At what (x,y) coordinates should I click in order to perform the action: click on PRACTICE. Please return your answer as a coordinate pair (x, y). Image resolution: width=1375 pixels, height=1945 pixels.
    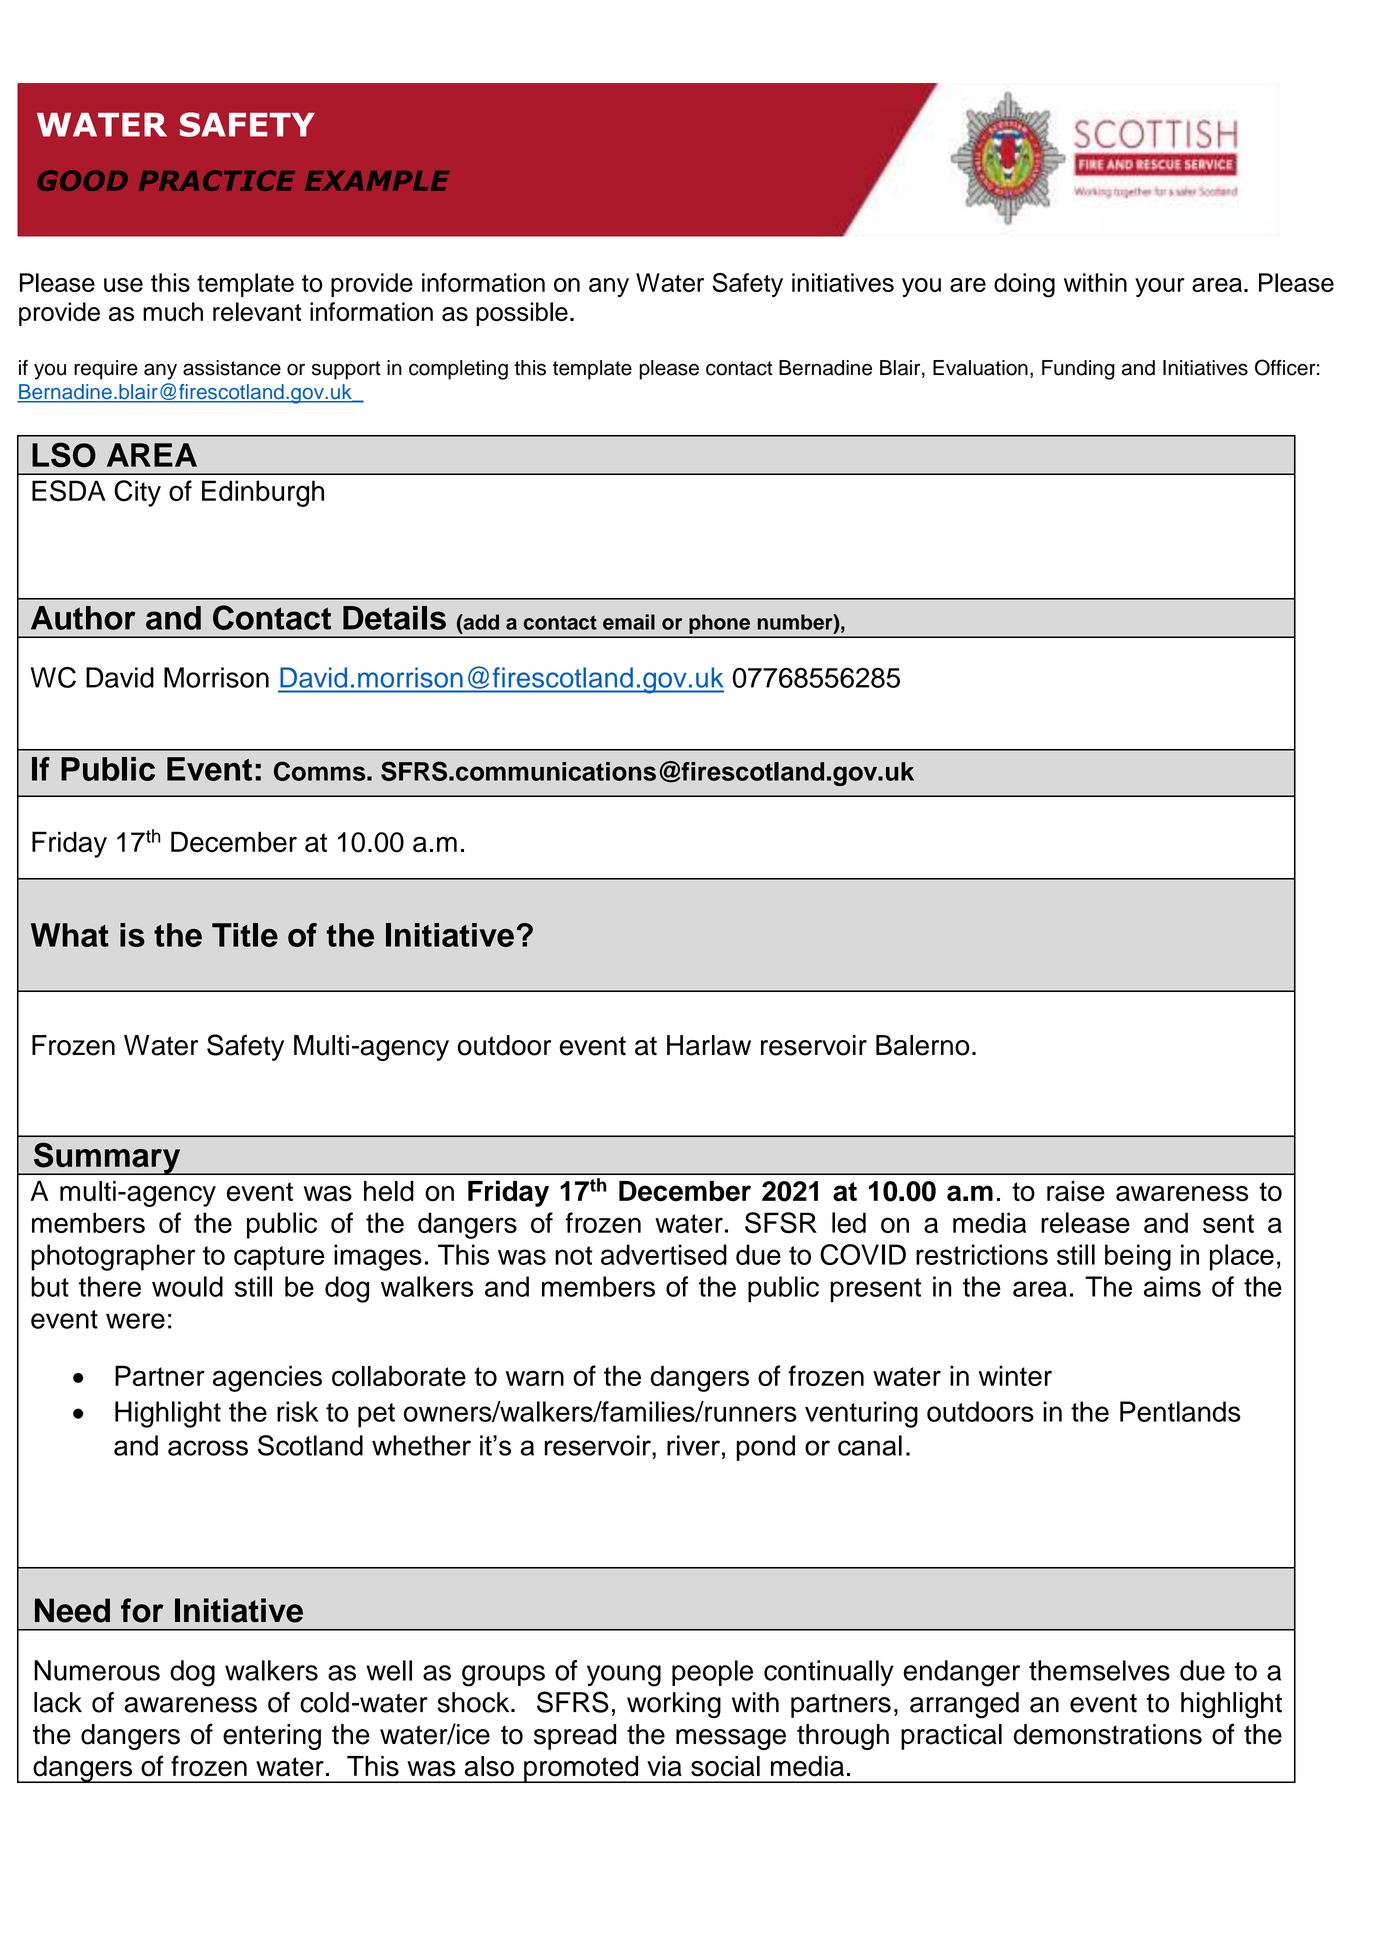
    Looking at the image, I should click on (217, 180).
